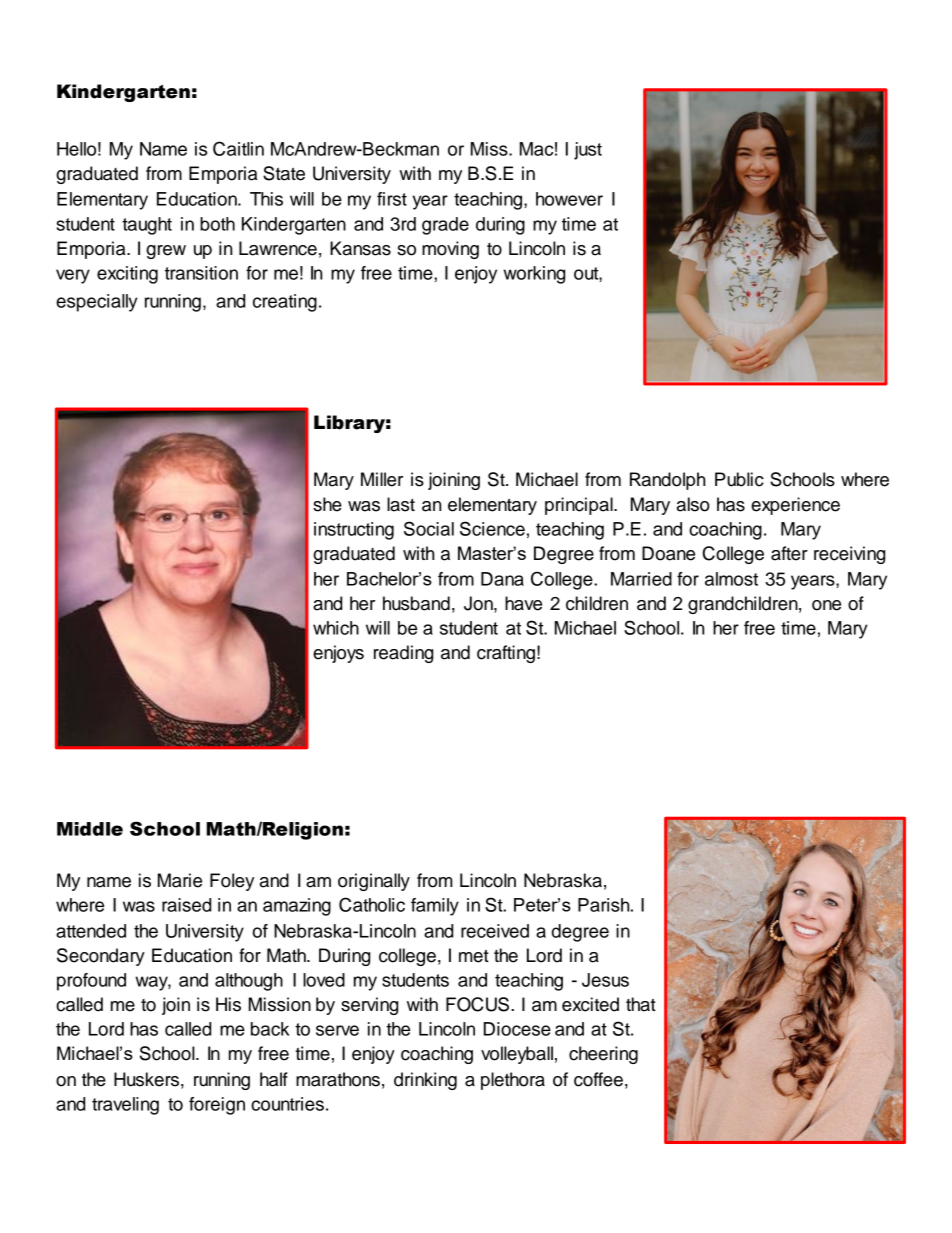  What do you see at coordinates (588, 151) in the document?
I see `just` at bounding box center [588, 151].
